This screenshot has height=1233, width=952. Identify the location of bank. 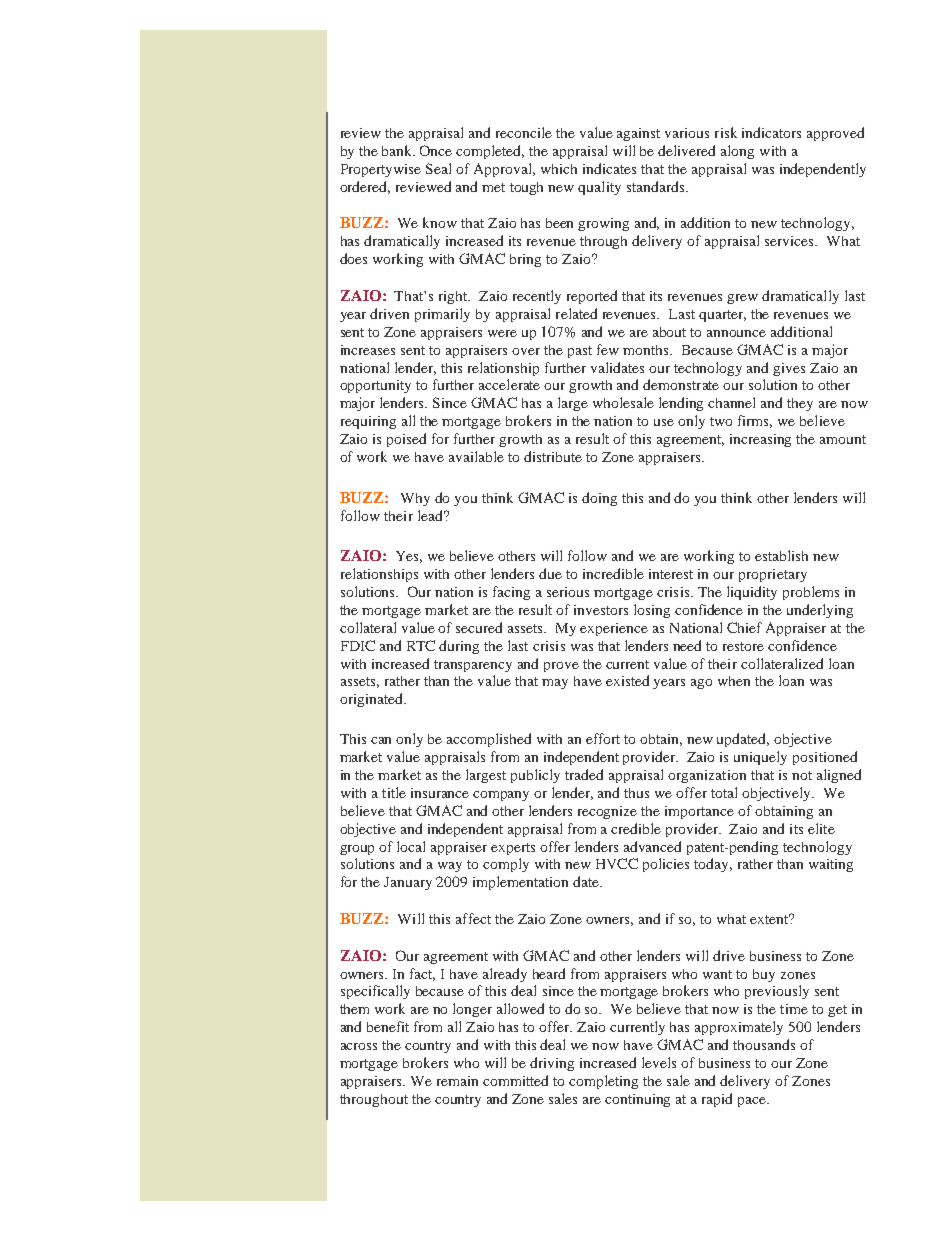
(398, 150).
